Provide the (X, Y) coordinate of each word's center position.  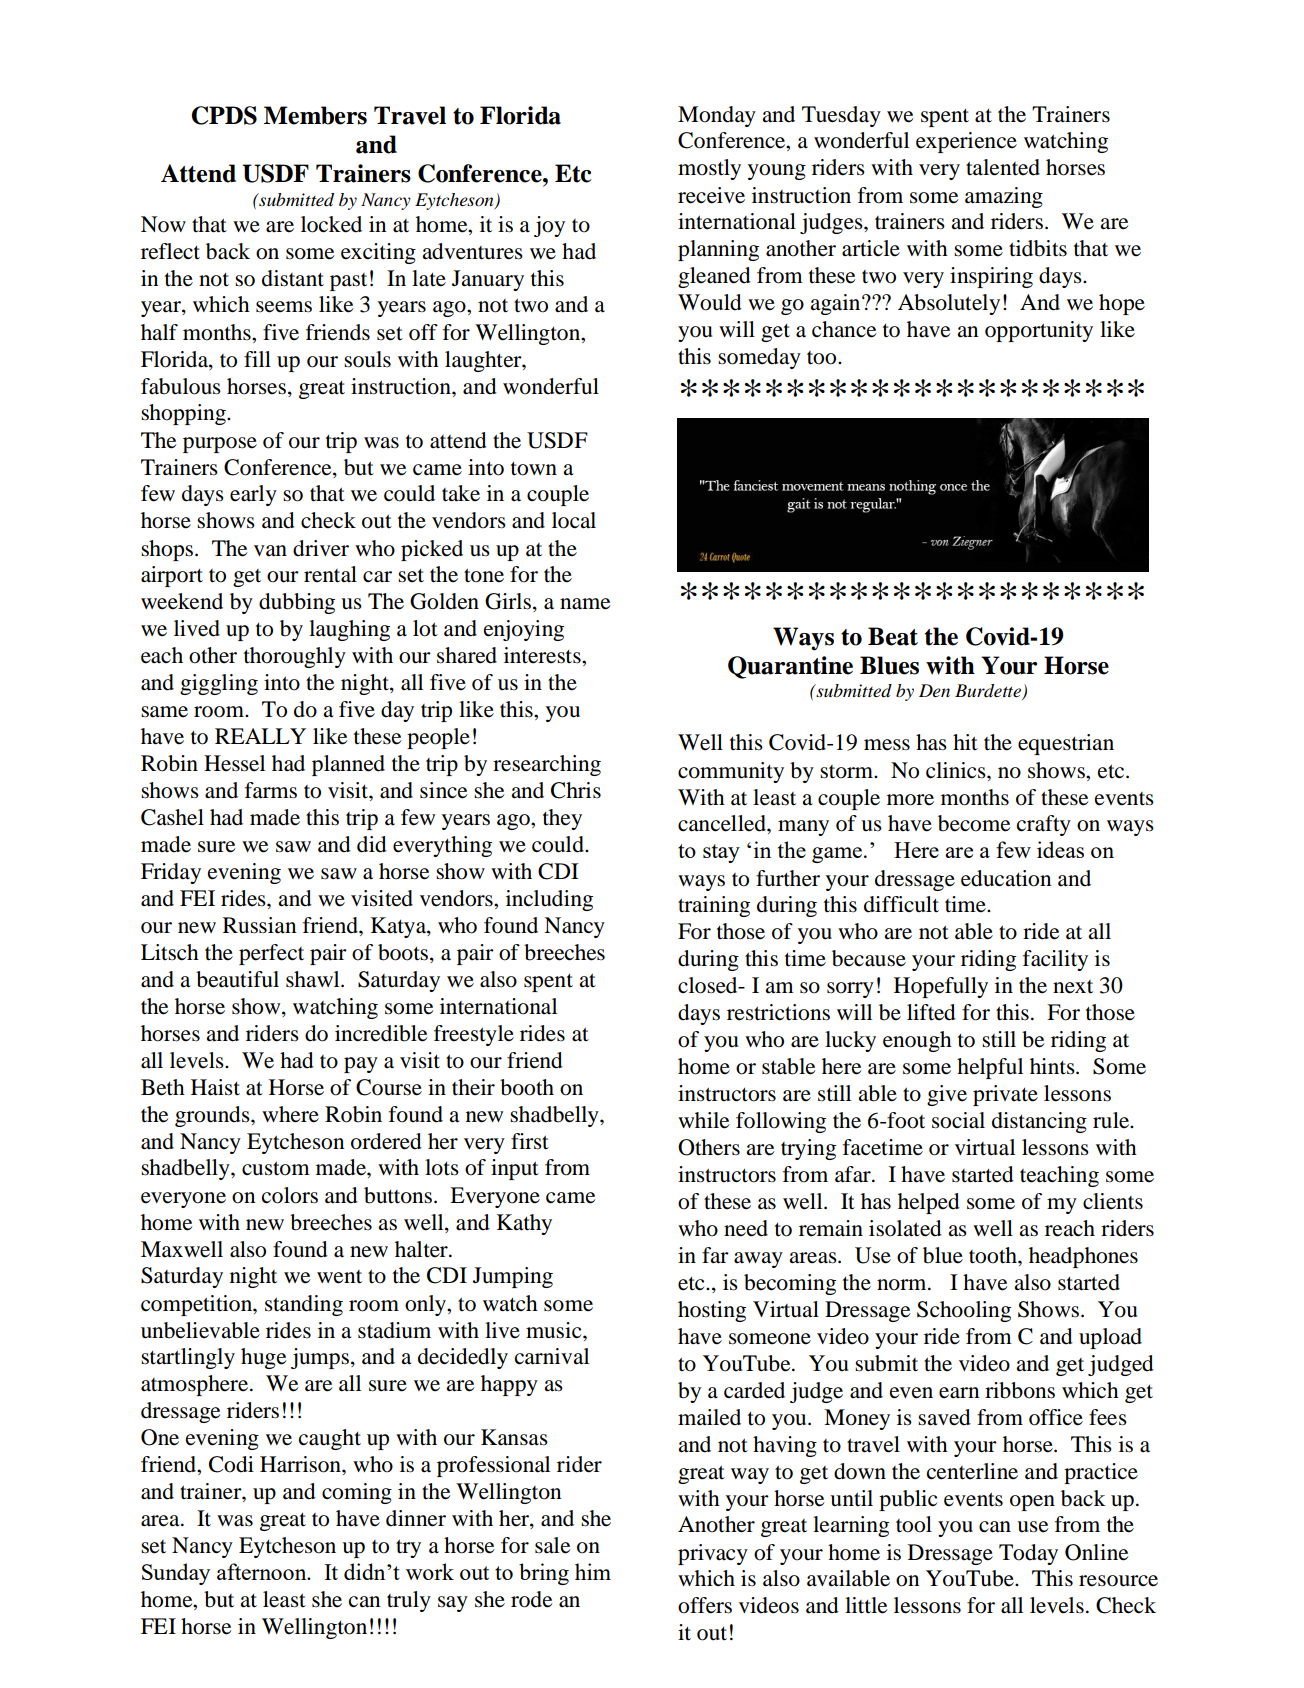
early (253, 495)
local (574, 520)
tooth (994, 1255)
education (1006, 878)
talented (1003, 167)
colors (290, 1195)
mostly (709, 169)
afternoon (263, 1571)
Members (315, 115)
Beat (893, 636)
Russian (259, 925)
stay (721, 853)
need (746, 1228)
